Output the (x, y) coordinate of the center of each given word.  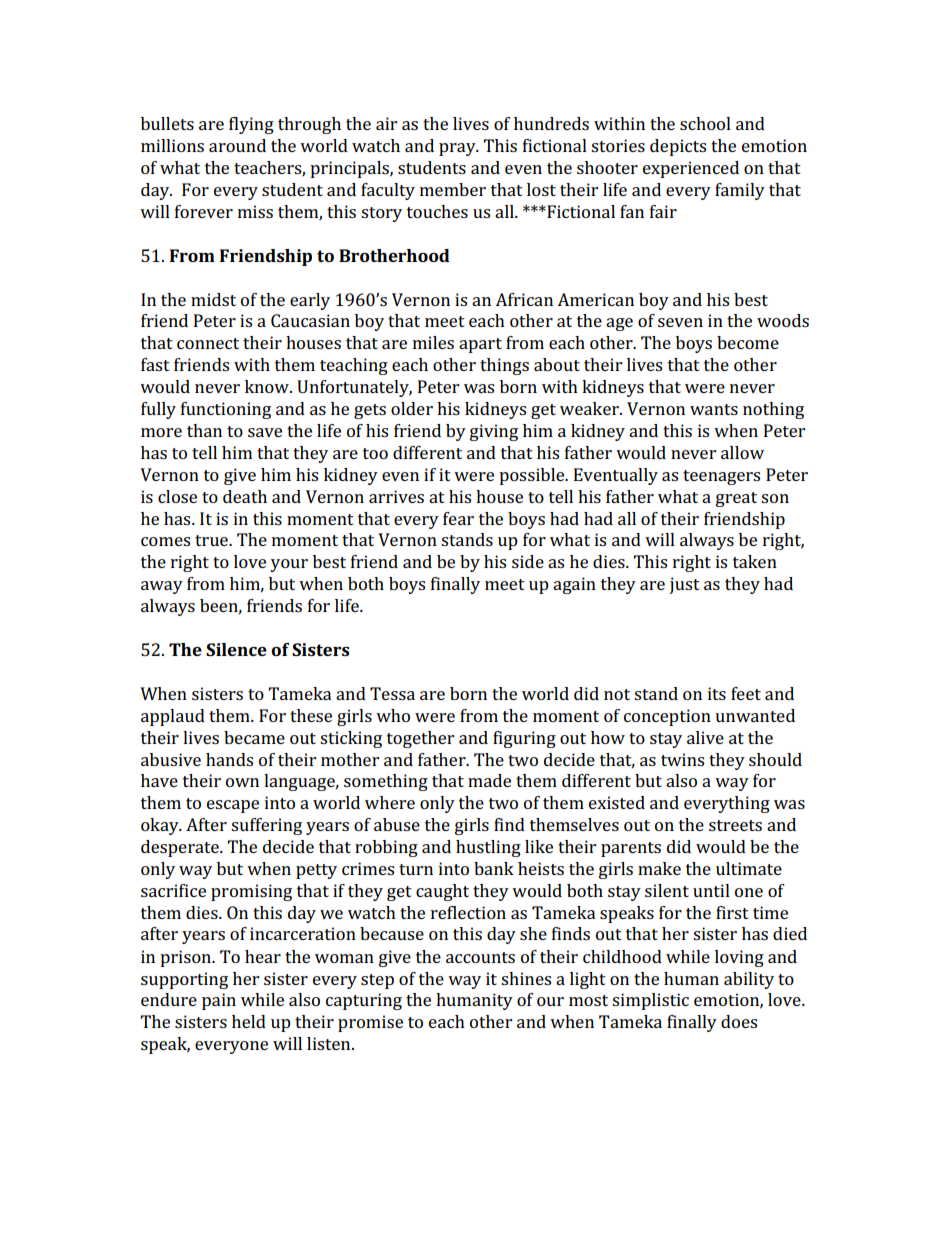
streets (735, 825)
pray (458, 149)
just (684, 585)
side (528, 561)
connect (208, 343)
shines (526, 978)
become (748, 342)
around (237, 145)
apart (480, 345)
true (212, 540)
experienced (691, 169)
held (249, 1021)
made (489, 780)
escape (233, 806)
